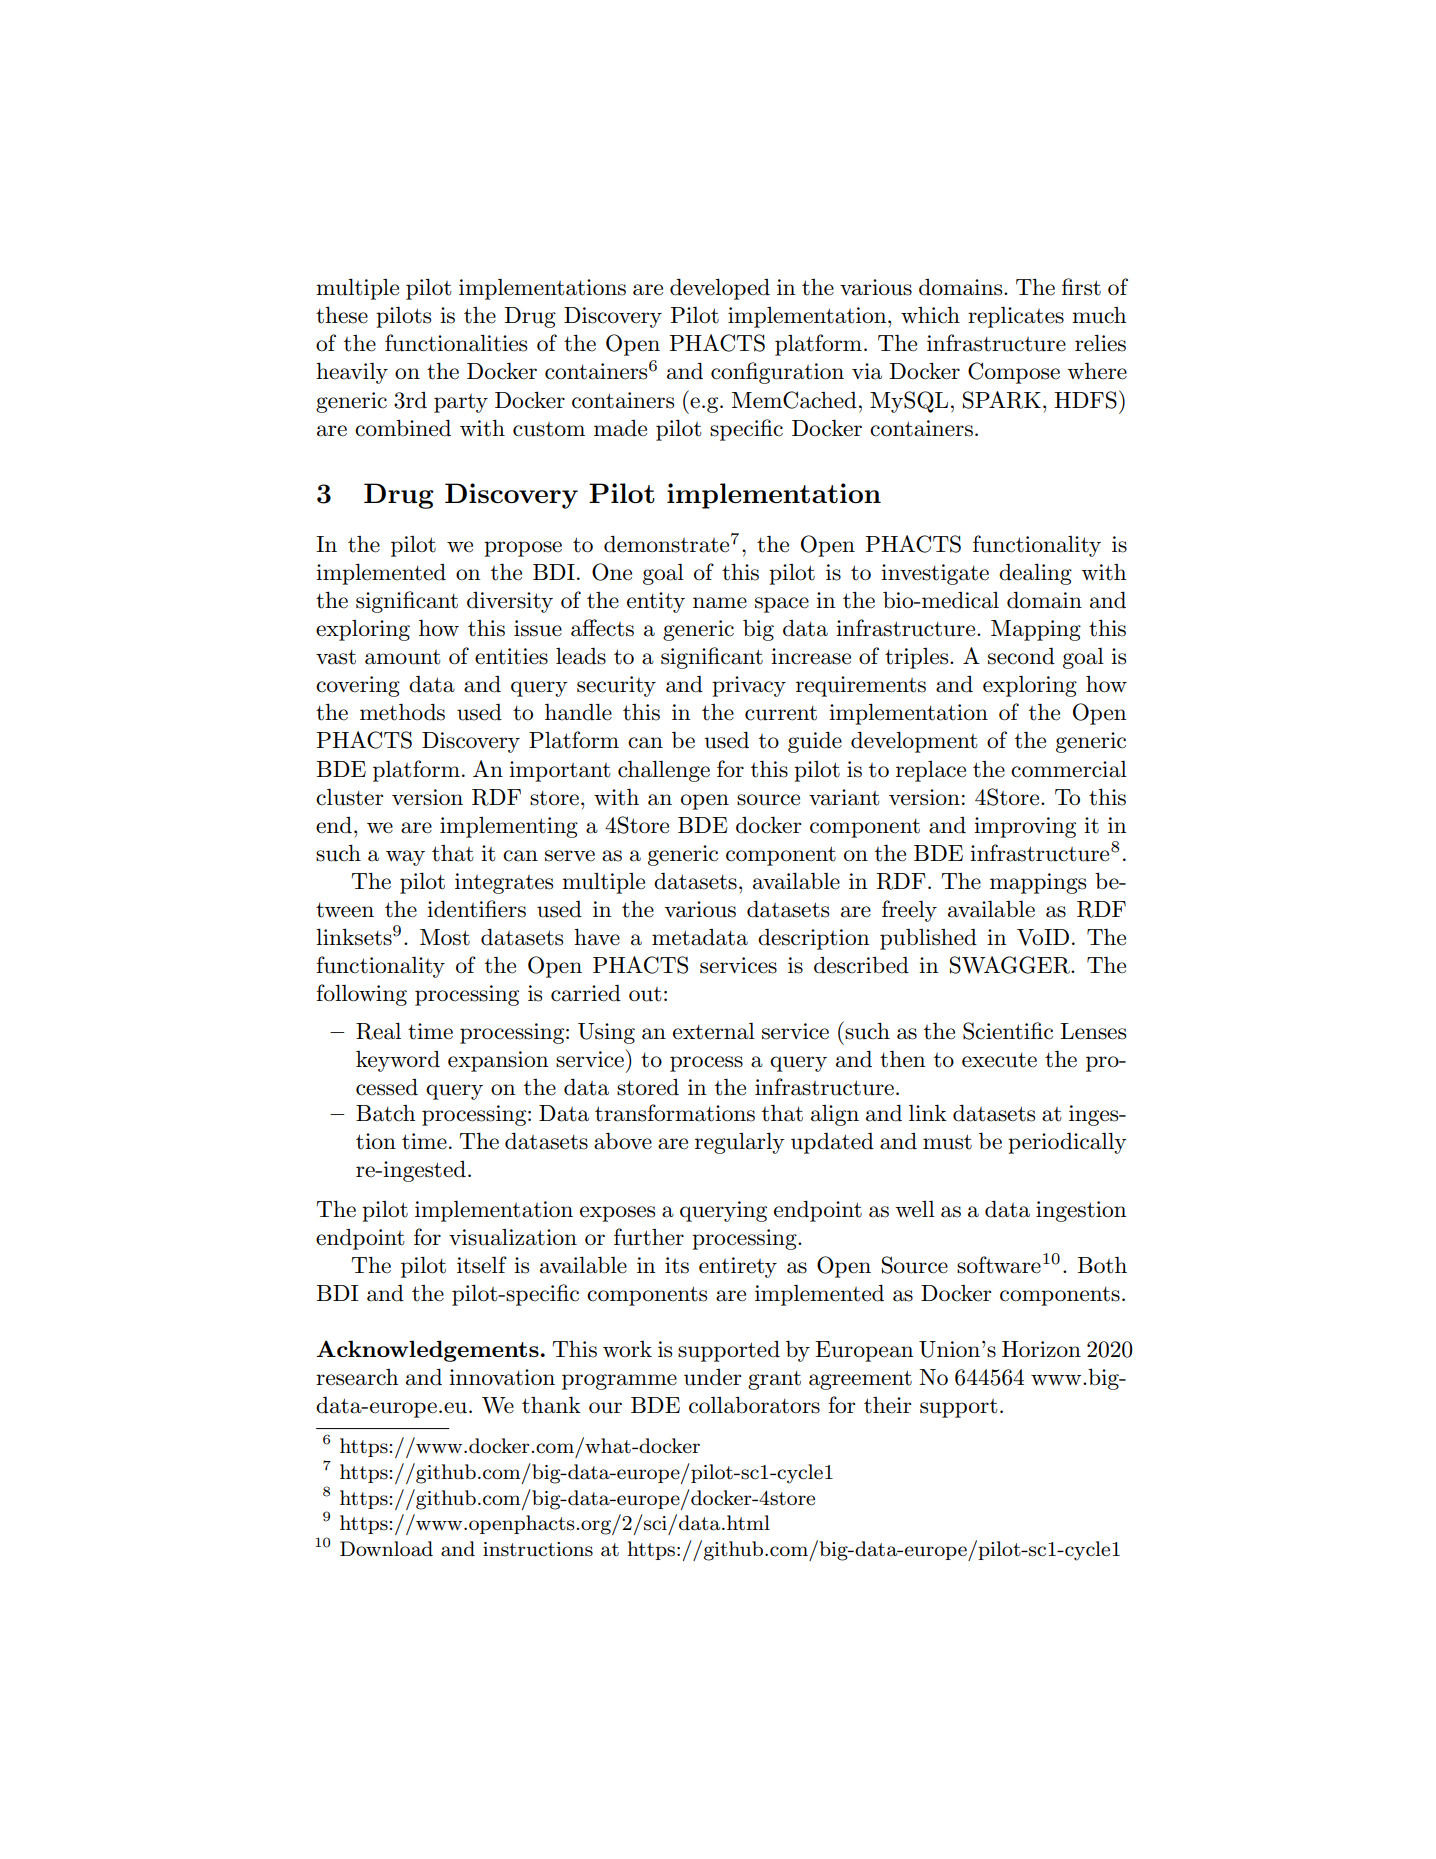 The width and height of the page is (1436, 1859). Describe the element at coordinates (386, 1549) in the page. I see `Download` at that location.
